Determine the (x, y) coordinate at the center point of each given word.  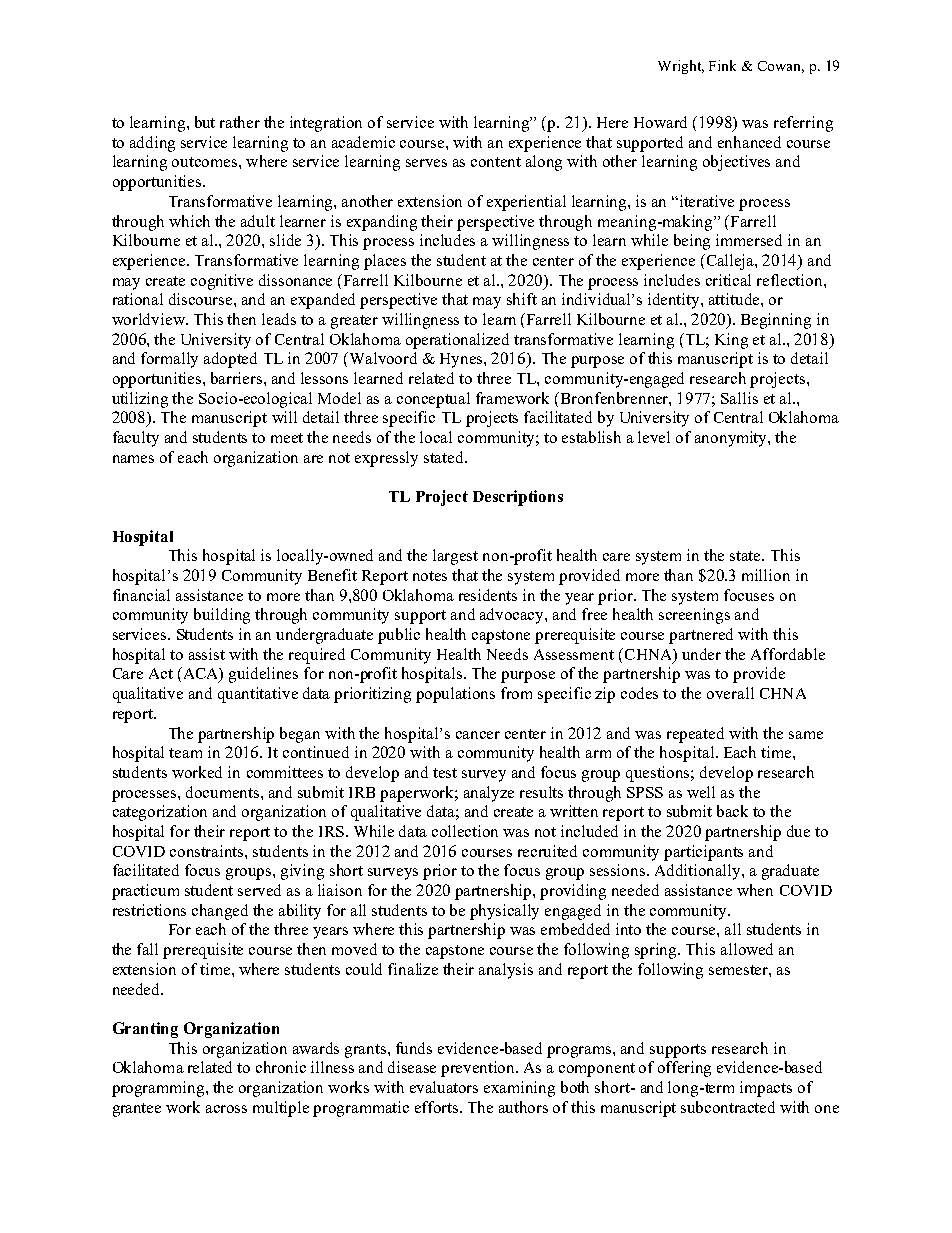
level (654, 437)
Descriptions (518, 498)
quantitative (258, 695)
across (226, 1109)
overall (730, 693)
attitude (735, 299)
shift (522, 299)
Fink (722, 65)
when (755, 890)
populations (455, 695)
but (205, 122)
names (133, 459)
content (496, 162)
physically (504, 912)
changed (220, 912)
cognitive (222, 282)
